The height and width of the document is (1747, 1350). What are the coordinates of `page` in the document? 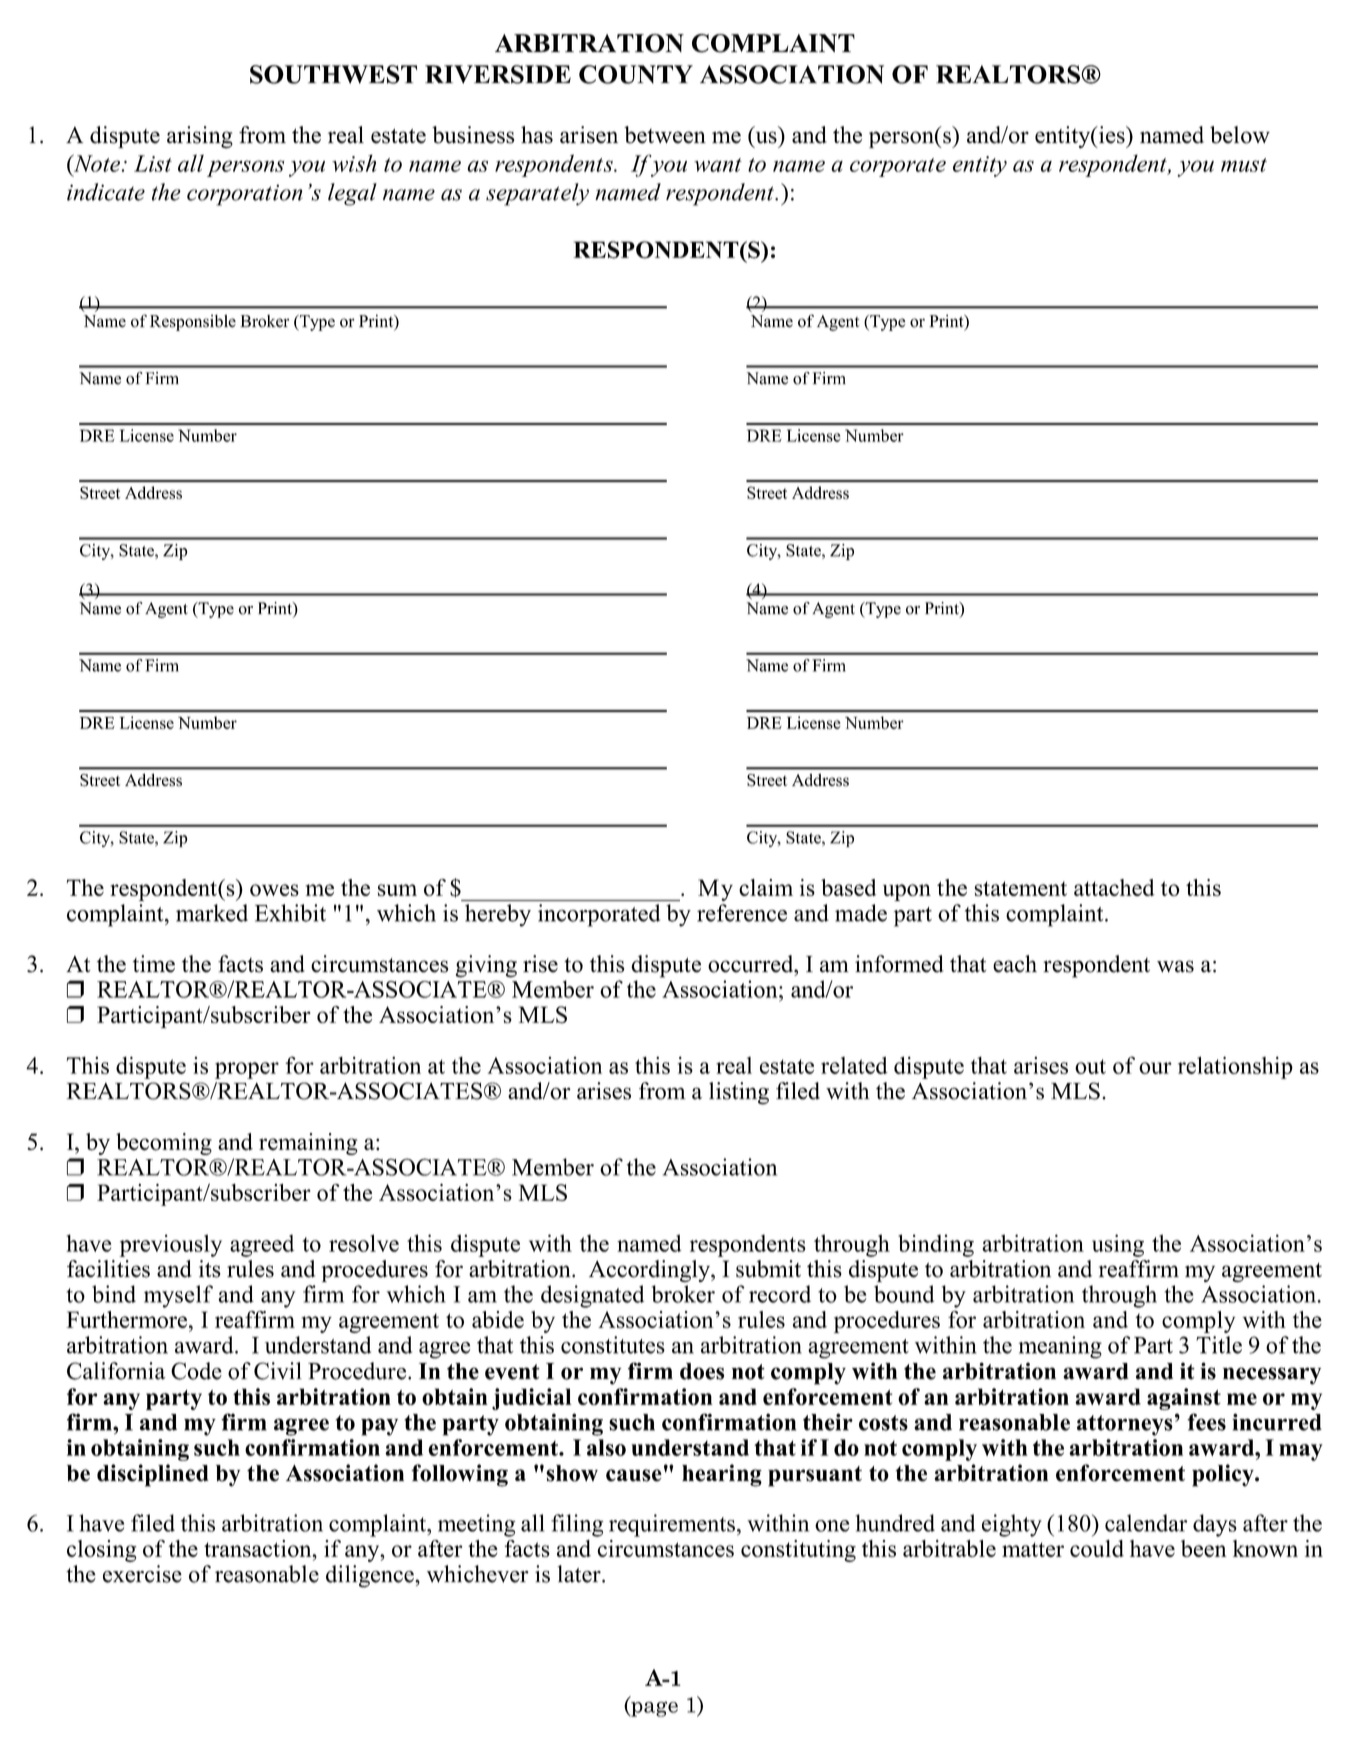 It's located at (653, 1709).
